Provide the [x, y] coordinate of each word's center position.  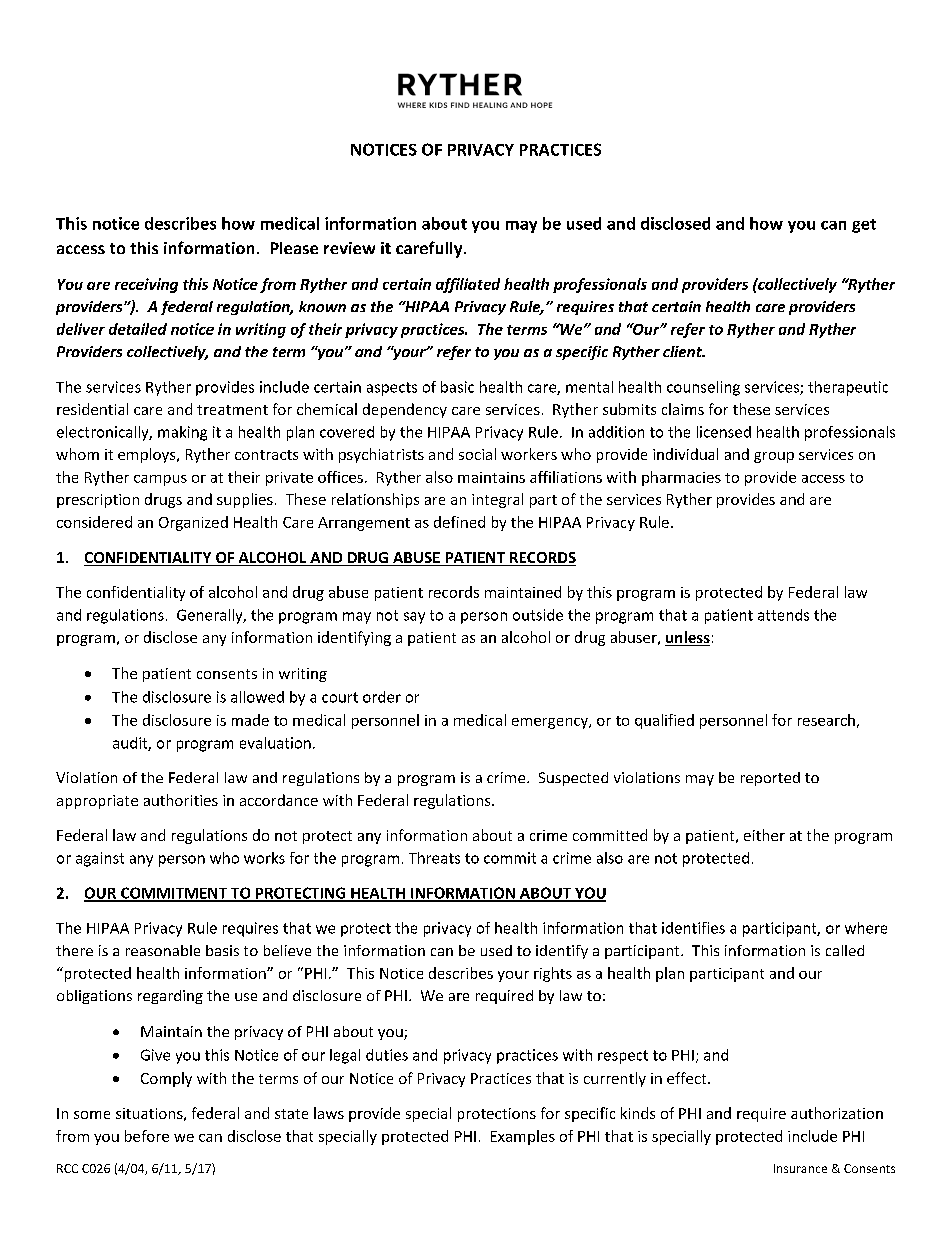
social [477, 454]
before [147, 1136]
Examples [523, 1137]
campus [160, 480]
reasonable [163, 950]
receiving [146, 285]
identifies [693, 928]
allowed [257, 697]
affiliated [468, 285]
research [826, 720]
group [774, 457]
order [382, 697]
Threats [434, 858]
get [864, 226]
